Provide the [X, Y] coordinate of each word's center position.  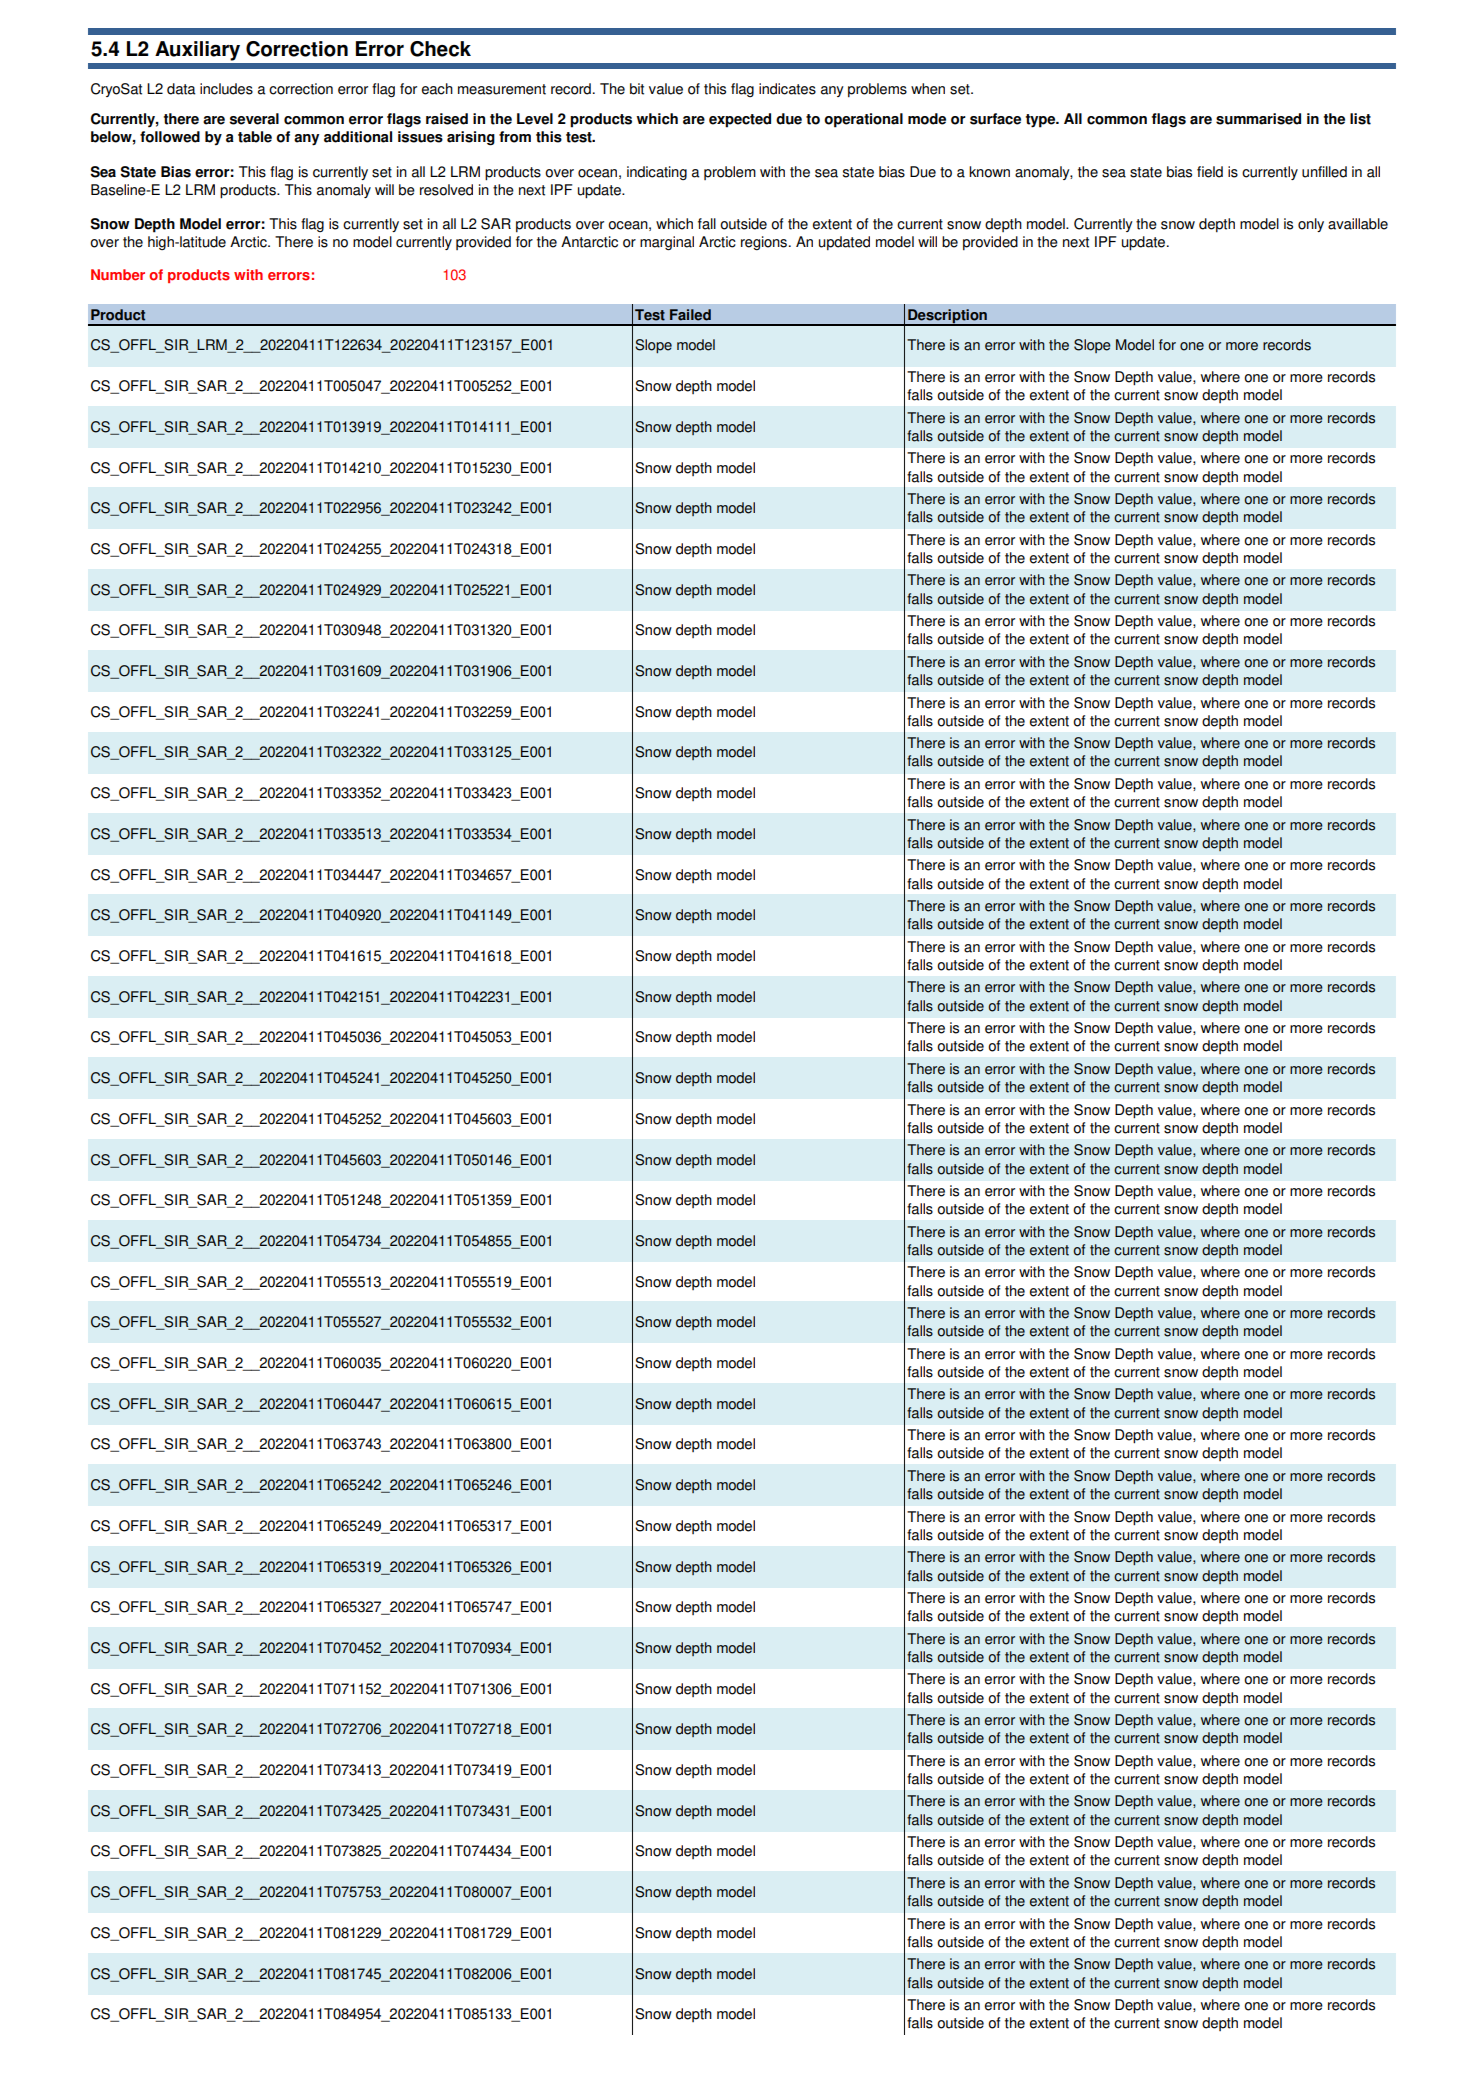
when [928, 89]
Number [118, 275]
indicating [657, 173]
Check [440, 49]
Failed [690, 315]
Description [947, 317]
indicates [787, 89]
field [1210, 172]
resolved [446, 190]
